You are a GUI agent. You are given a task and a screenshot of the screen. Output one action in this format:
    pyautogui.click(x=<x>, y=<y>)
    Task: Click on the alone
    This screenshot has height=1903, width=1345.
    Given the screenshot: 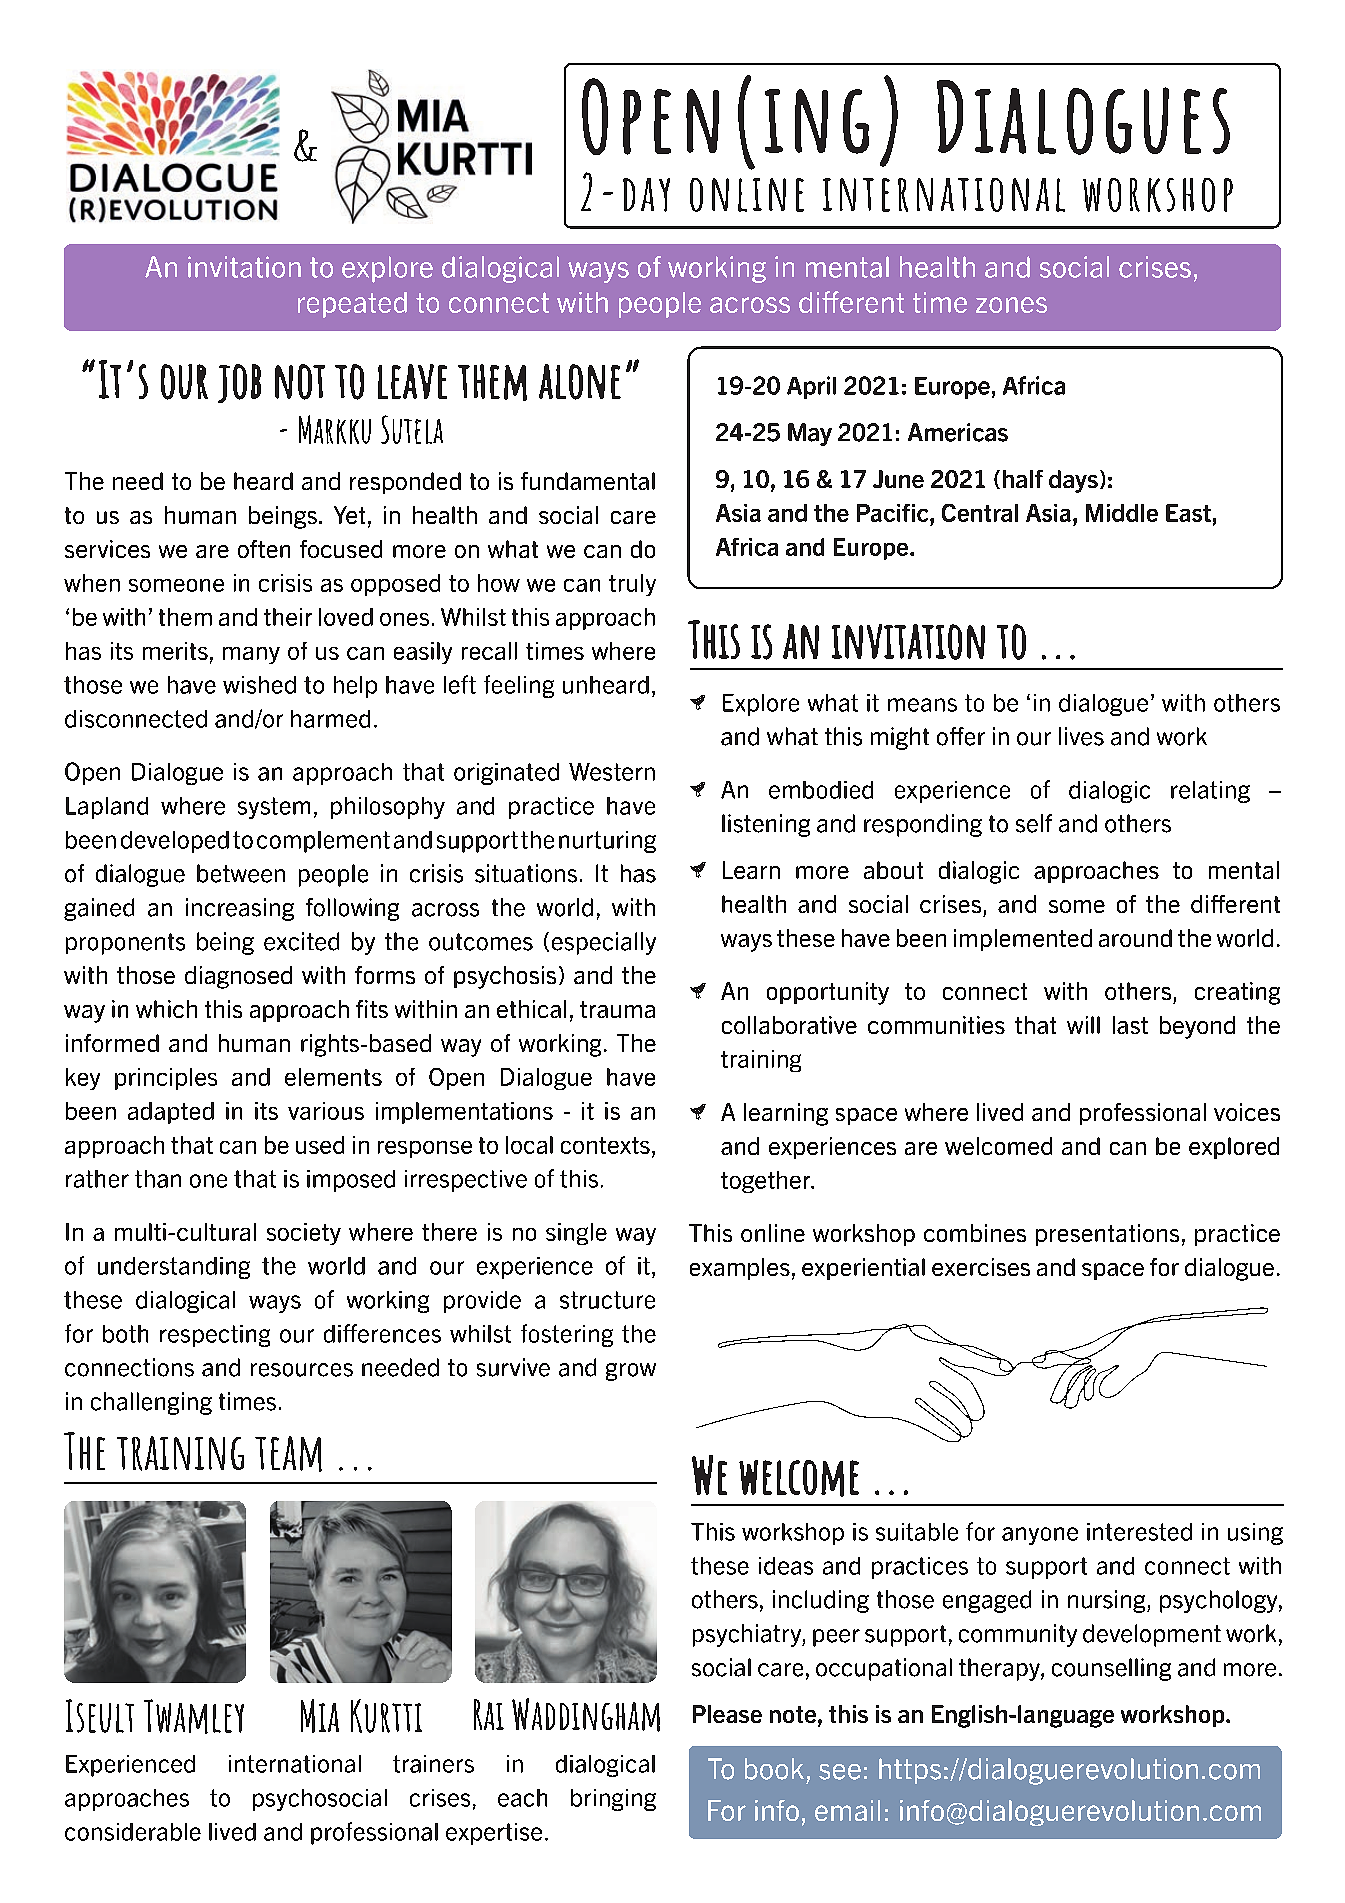 What is the action you would take?
    pyautogui.click(x=580, y=382)
